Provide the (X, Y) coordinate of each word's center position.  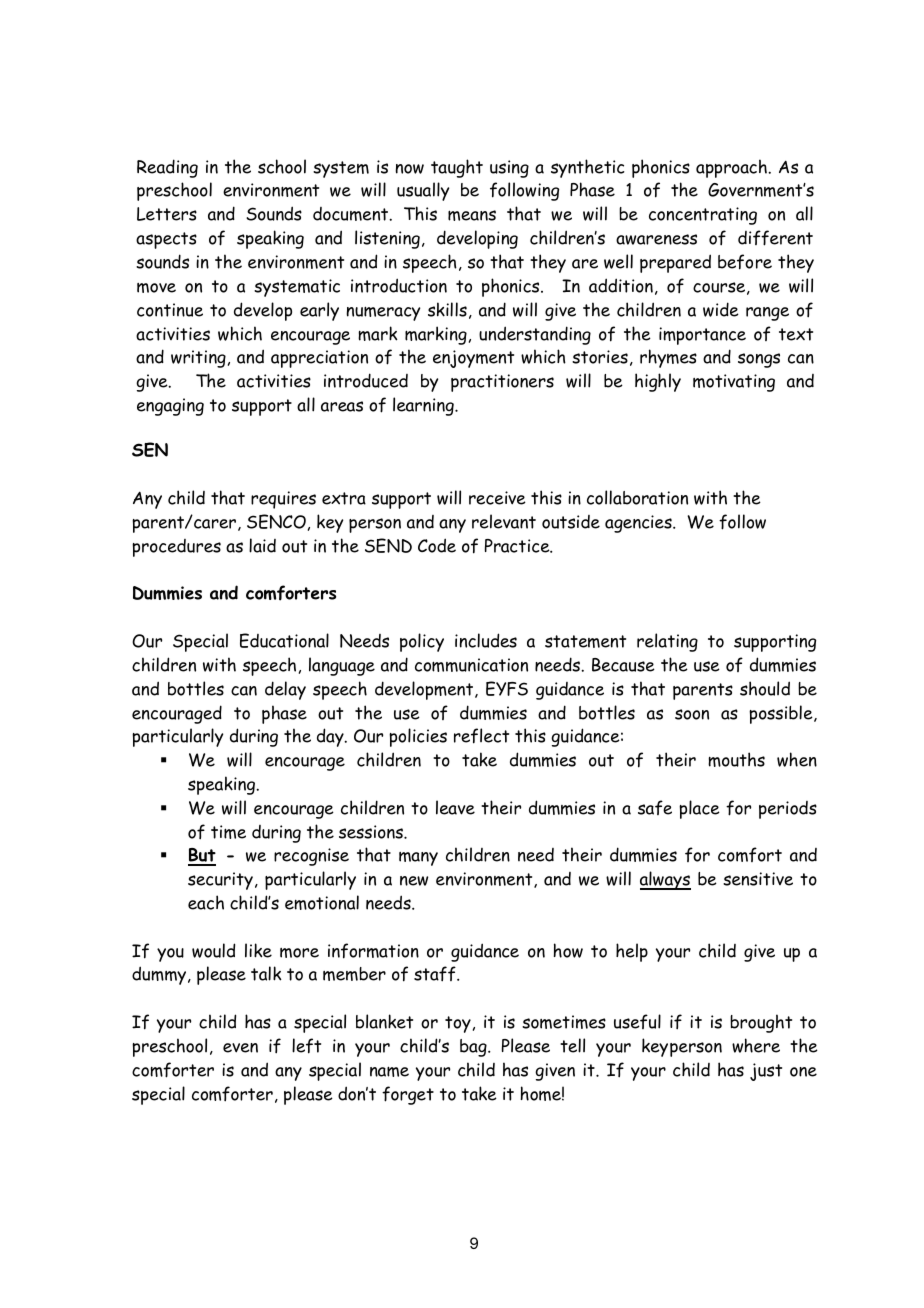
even (240, 1048)
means (472, 215)
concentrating (703, 216)
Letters (167, 214)
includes (486, 640)
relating (667, 642)
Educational (284, 640)
